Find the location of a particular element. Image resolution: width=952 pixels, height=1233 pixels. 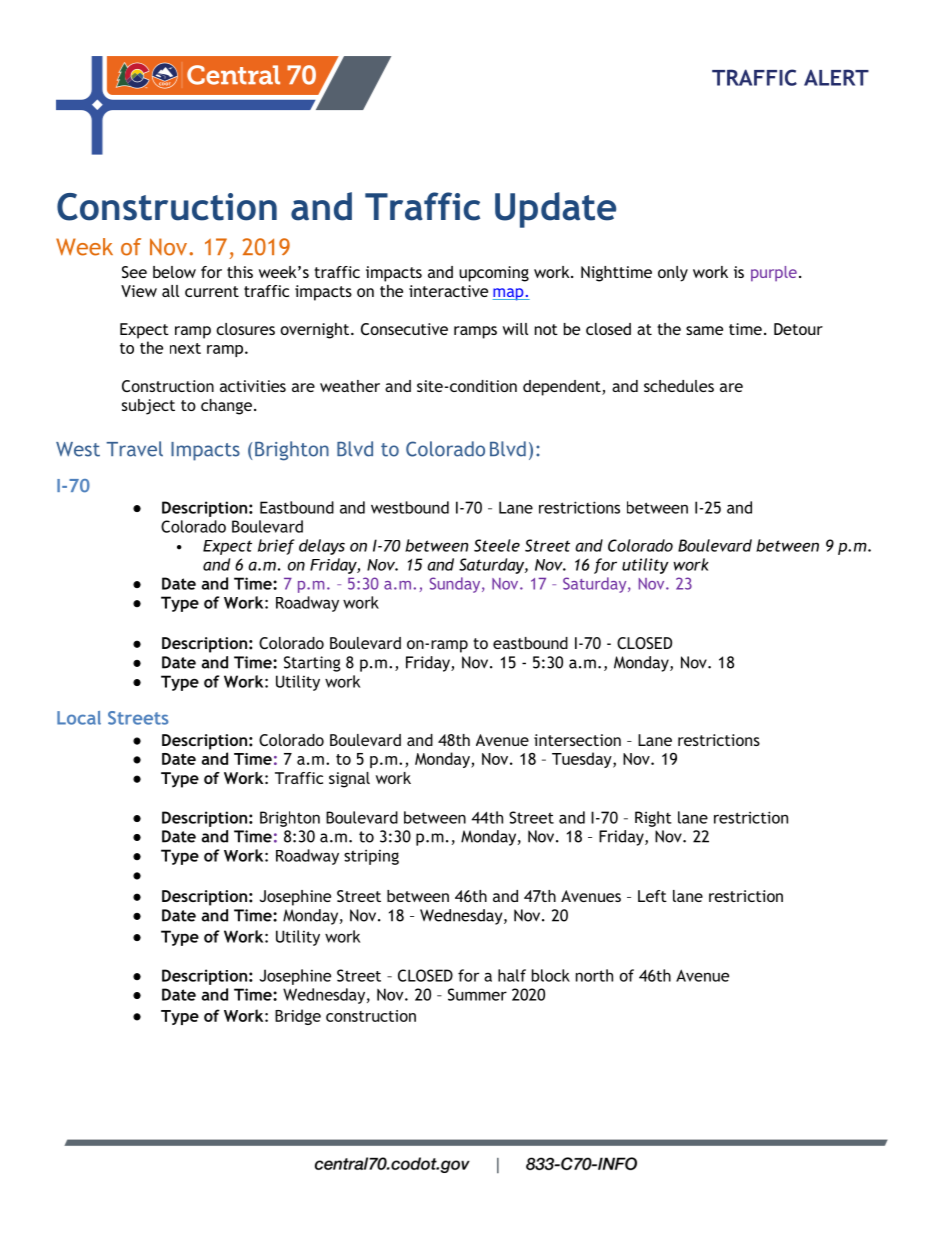

below is located at coordinates (174, 272).
